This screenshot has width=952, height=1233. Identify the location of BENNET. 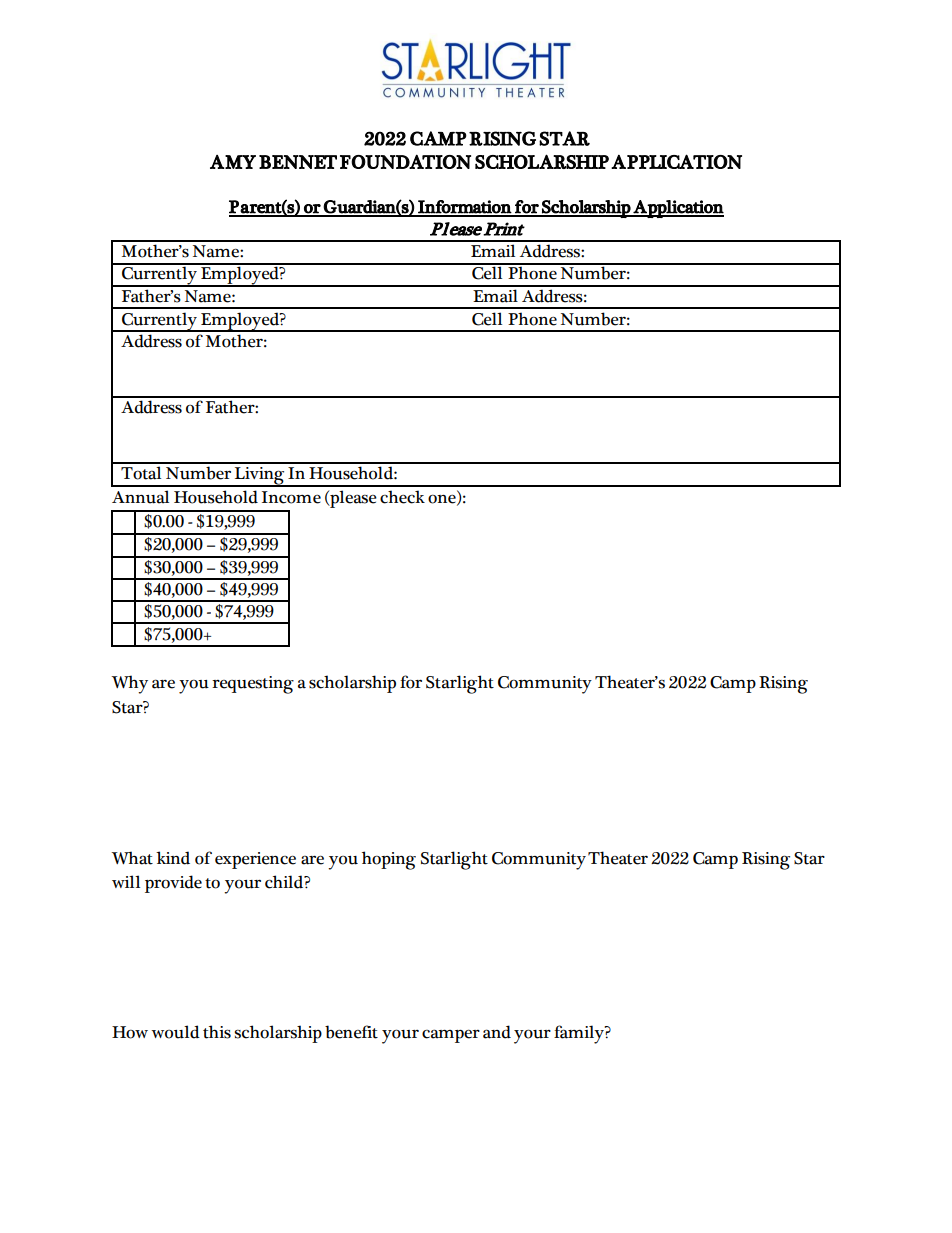
(298, 162).
